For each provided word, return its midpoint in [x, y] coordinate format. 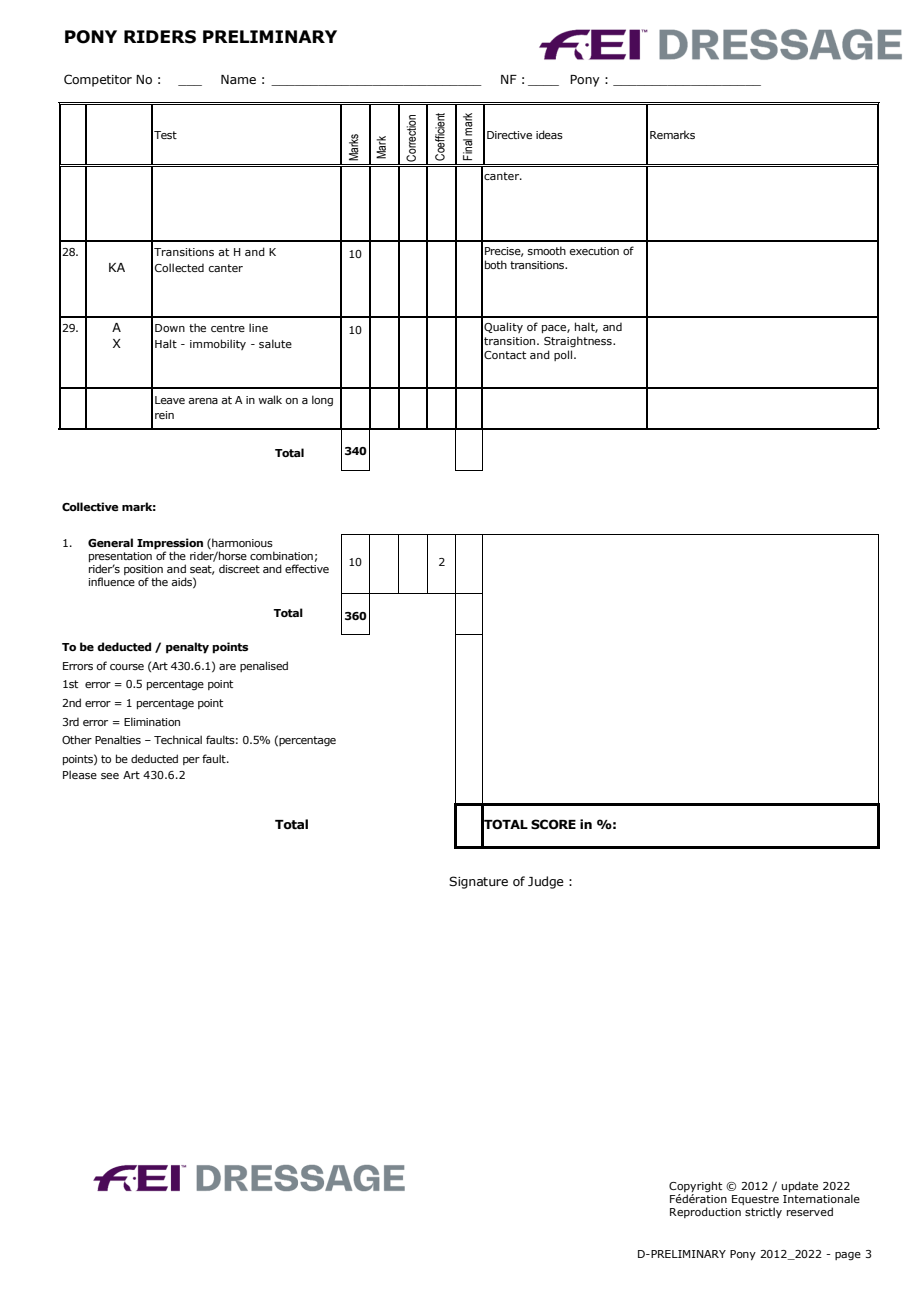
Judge [546, 882]
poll [564, 355]
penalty [187, 648]
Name [238, 79]
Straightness [579, 342]
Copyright [695, 1187]
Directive [509, 135]
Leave [170, 400]
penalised [264, 666]
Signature [478, 882]
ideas [549, 134]
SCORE [553, 824]
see [110, 776]
